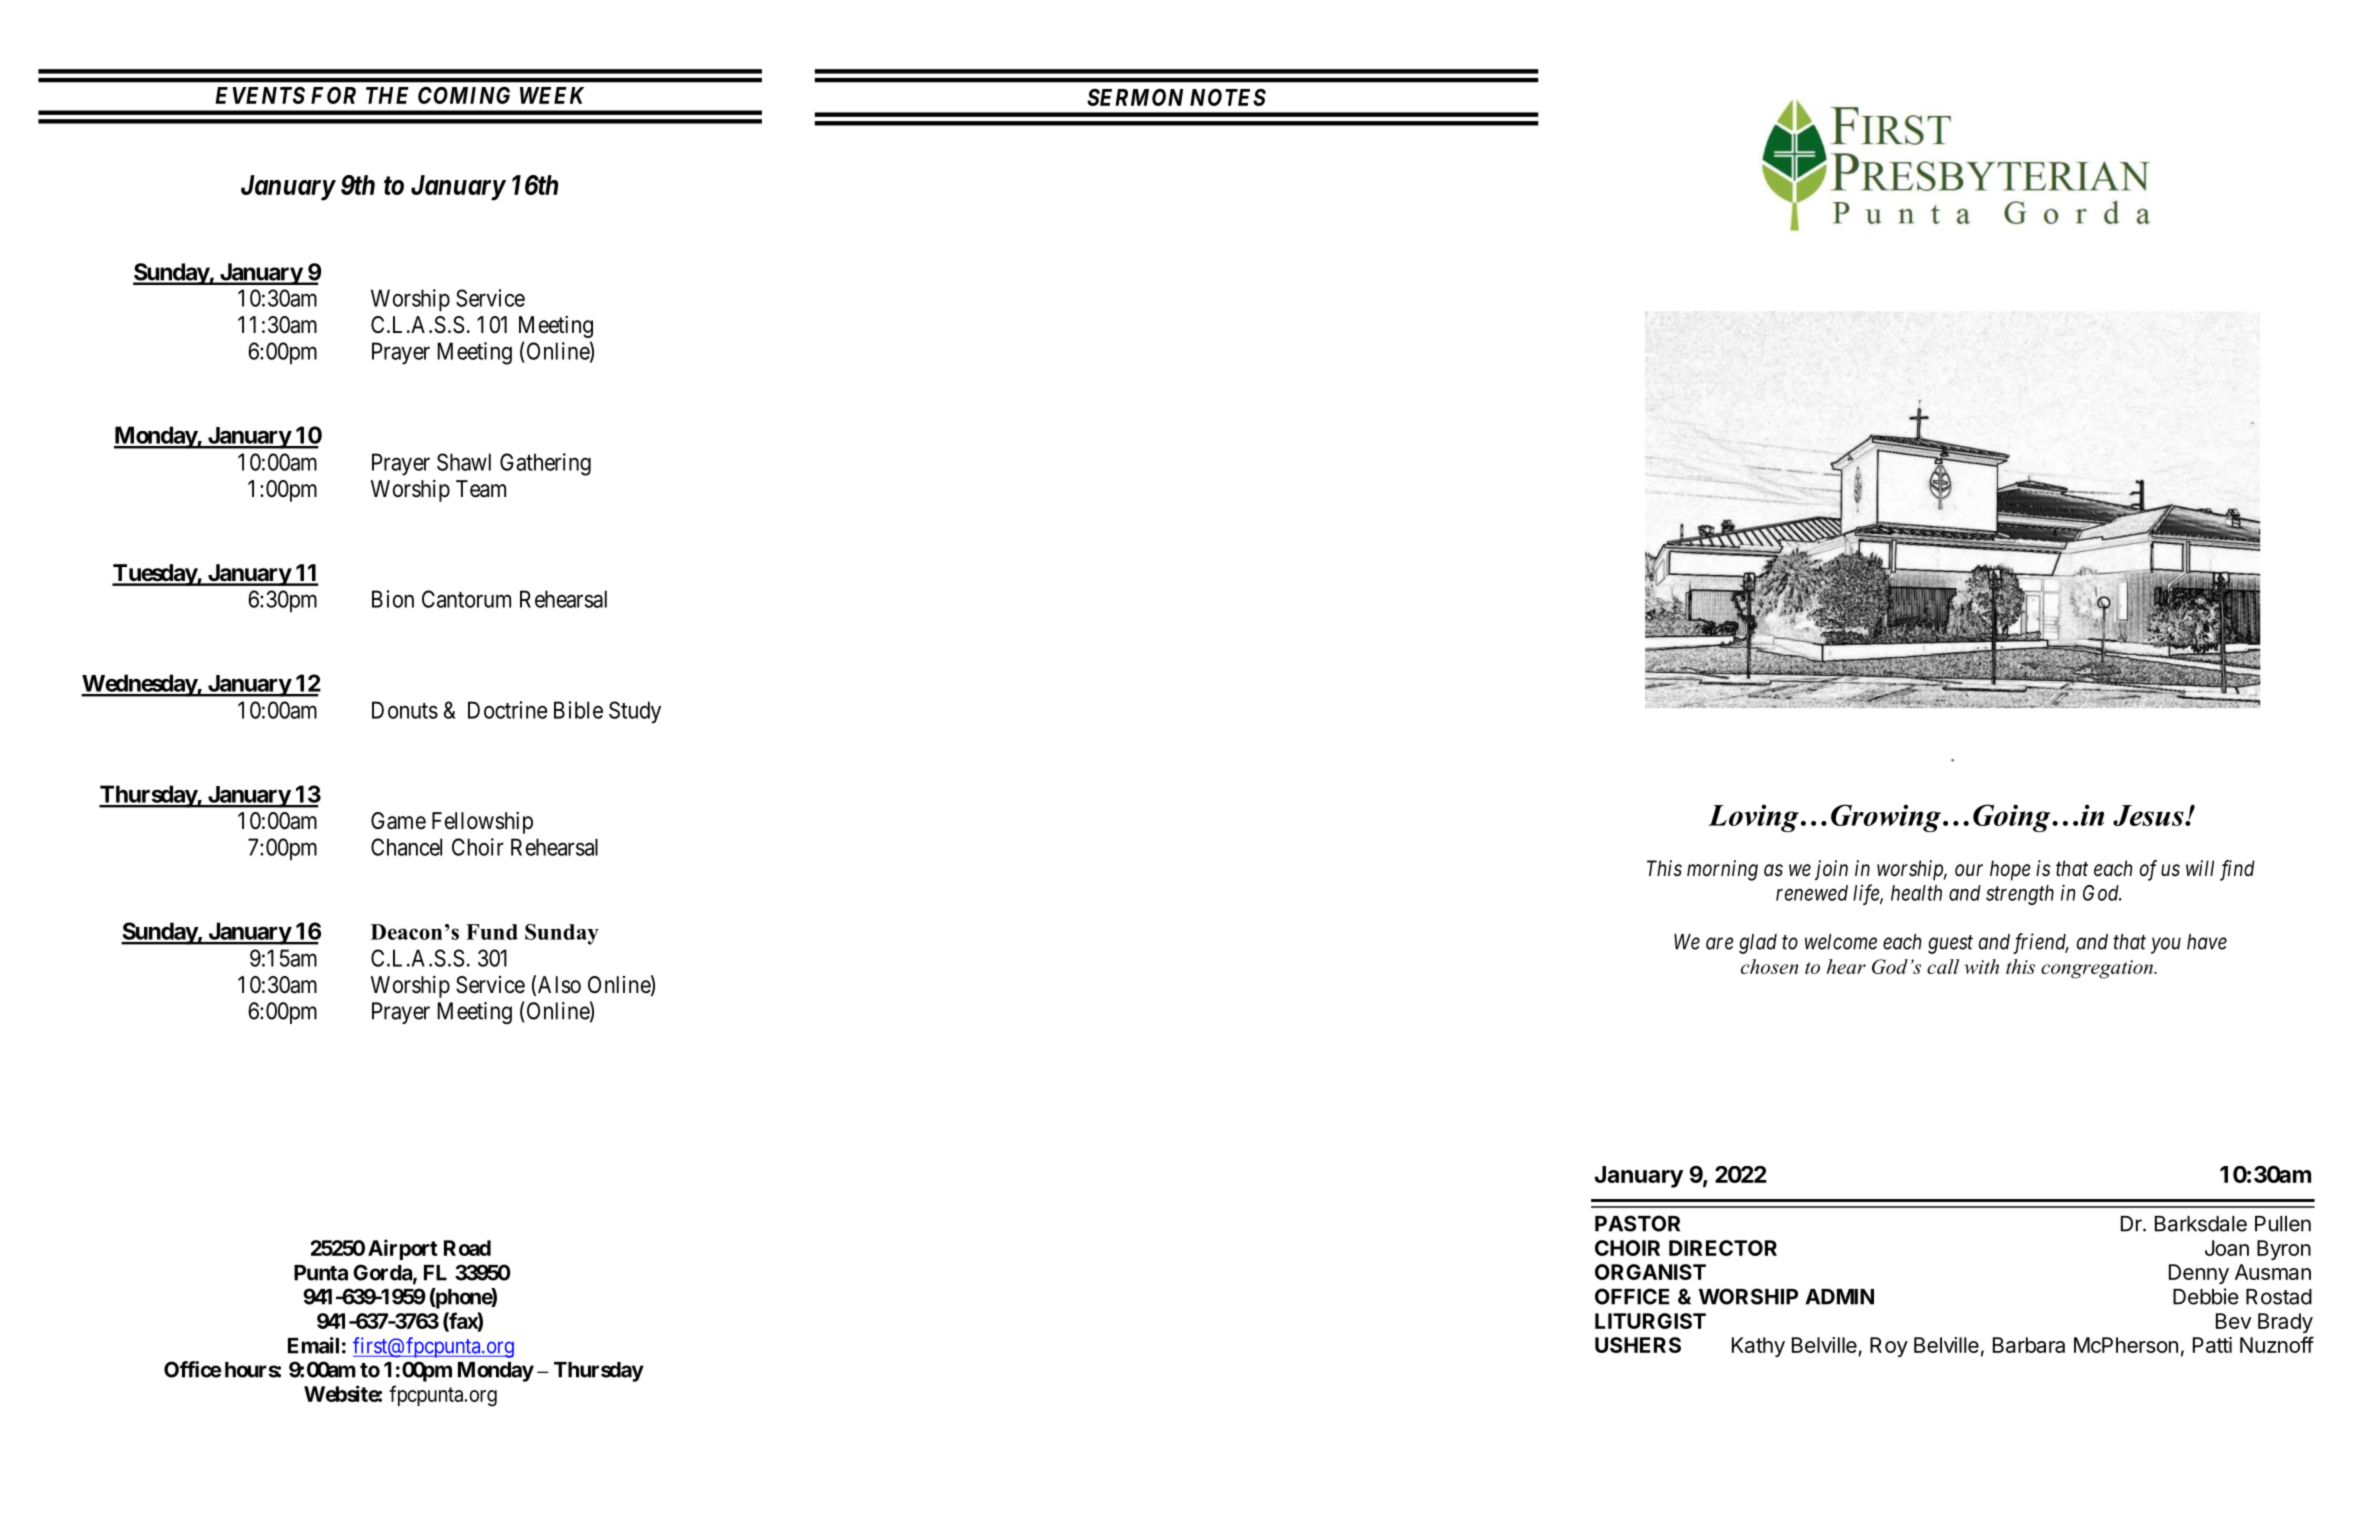 The height and width of the image is (1522, 2353). I want to click on SERMON, so click(1135, 97).
